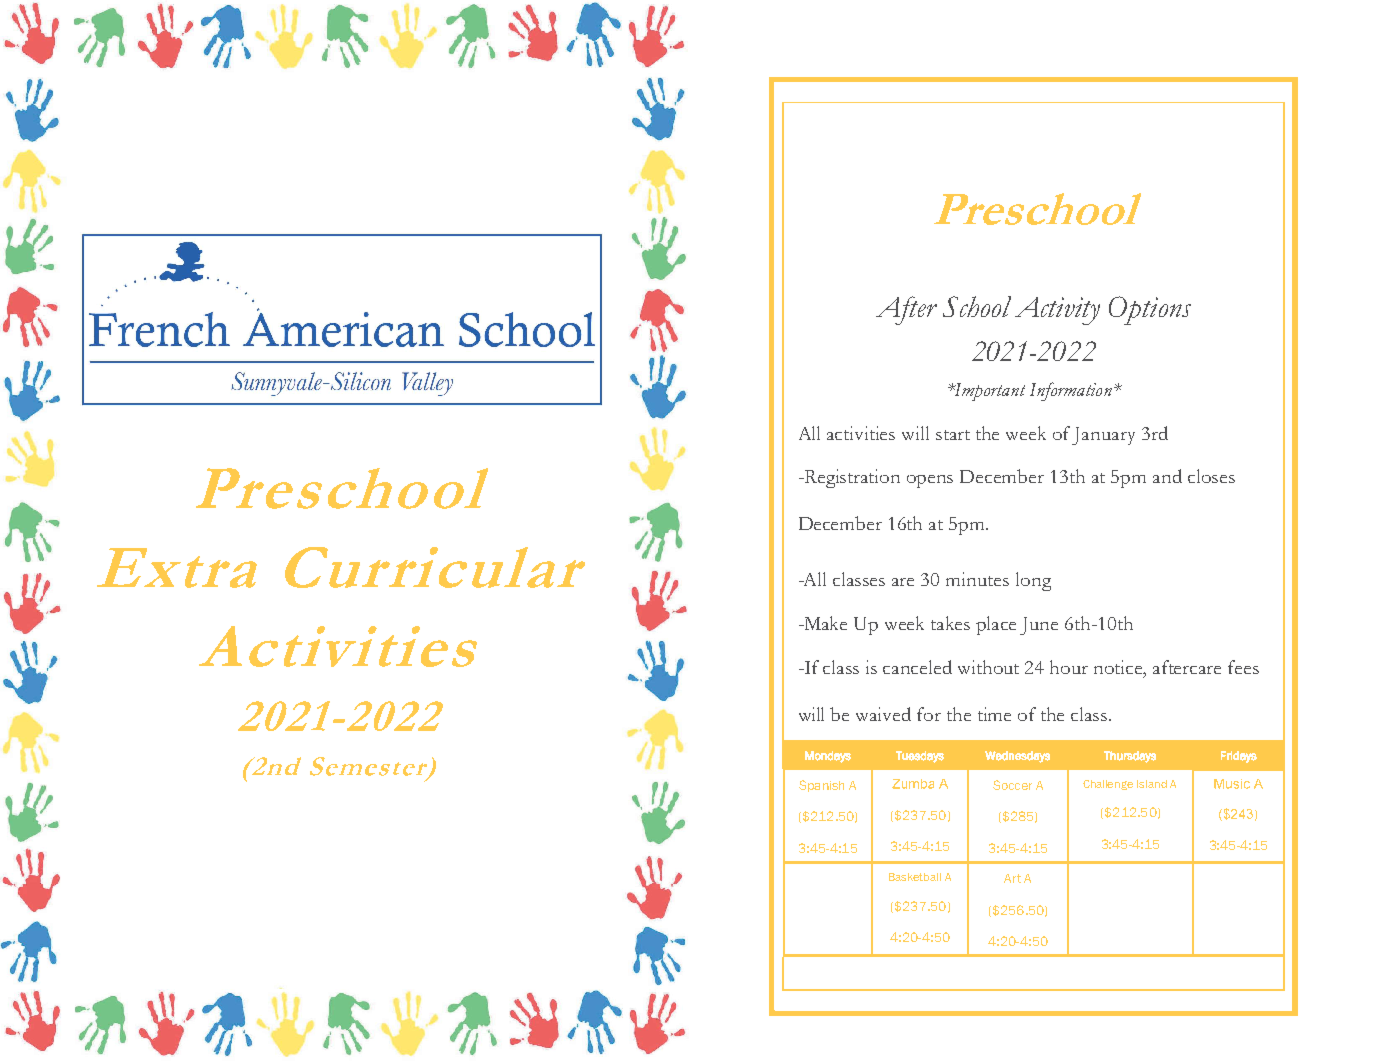  What do you see at coordinates (915, 877) in the screenshot?
I see `Basketball` at bounding box center [915, 877].
